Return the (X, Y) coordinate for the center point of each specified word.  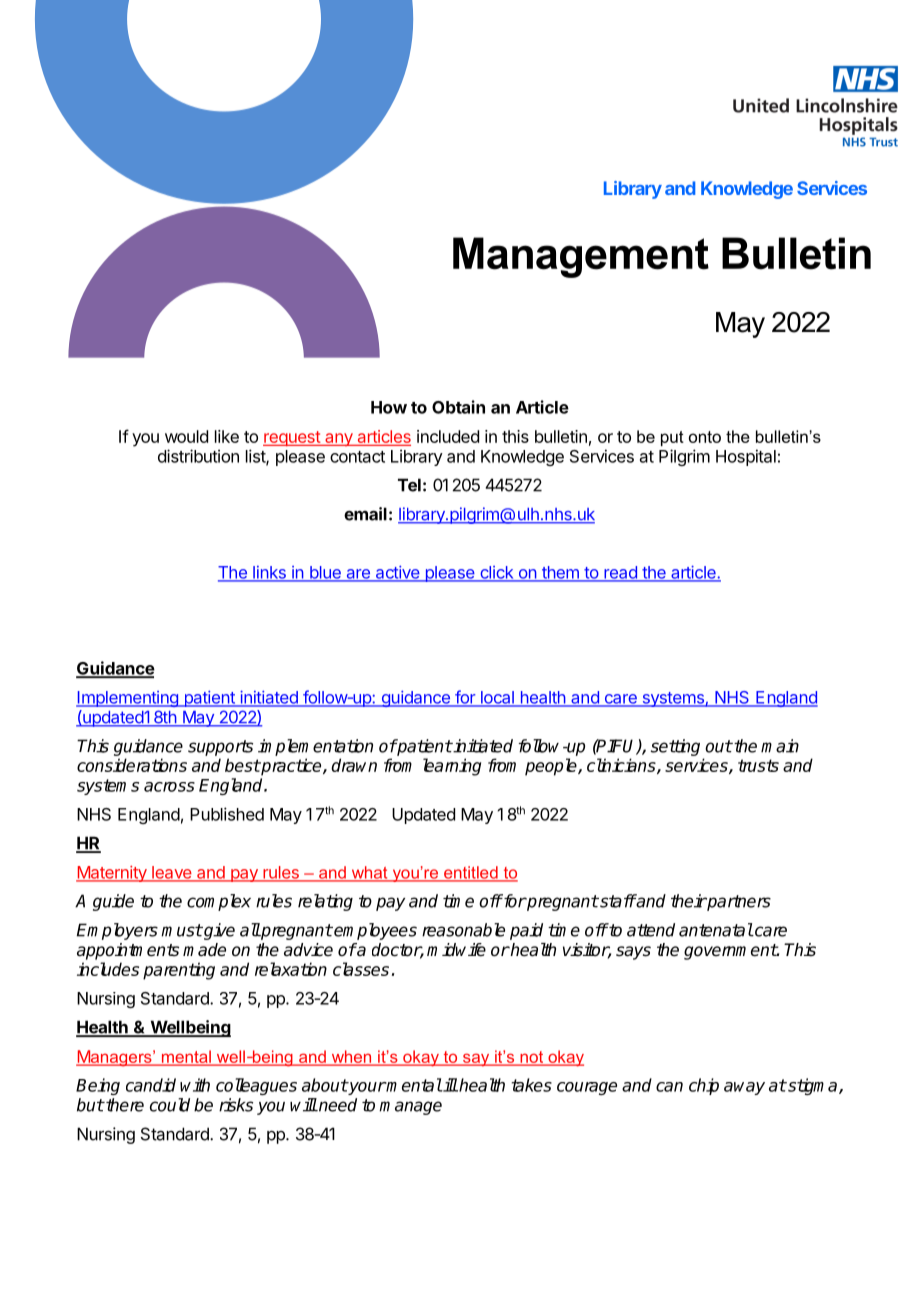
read (620, 573)
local (497, 698)
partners (738, 903)
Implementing (128, 699)
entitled (471, 873)
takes (531, 1085)
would (186, 436)
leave (172, 873)
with (195, 1085)
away (744, 1088)
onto (705, 437)
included (448, 436)
